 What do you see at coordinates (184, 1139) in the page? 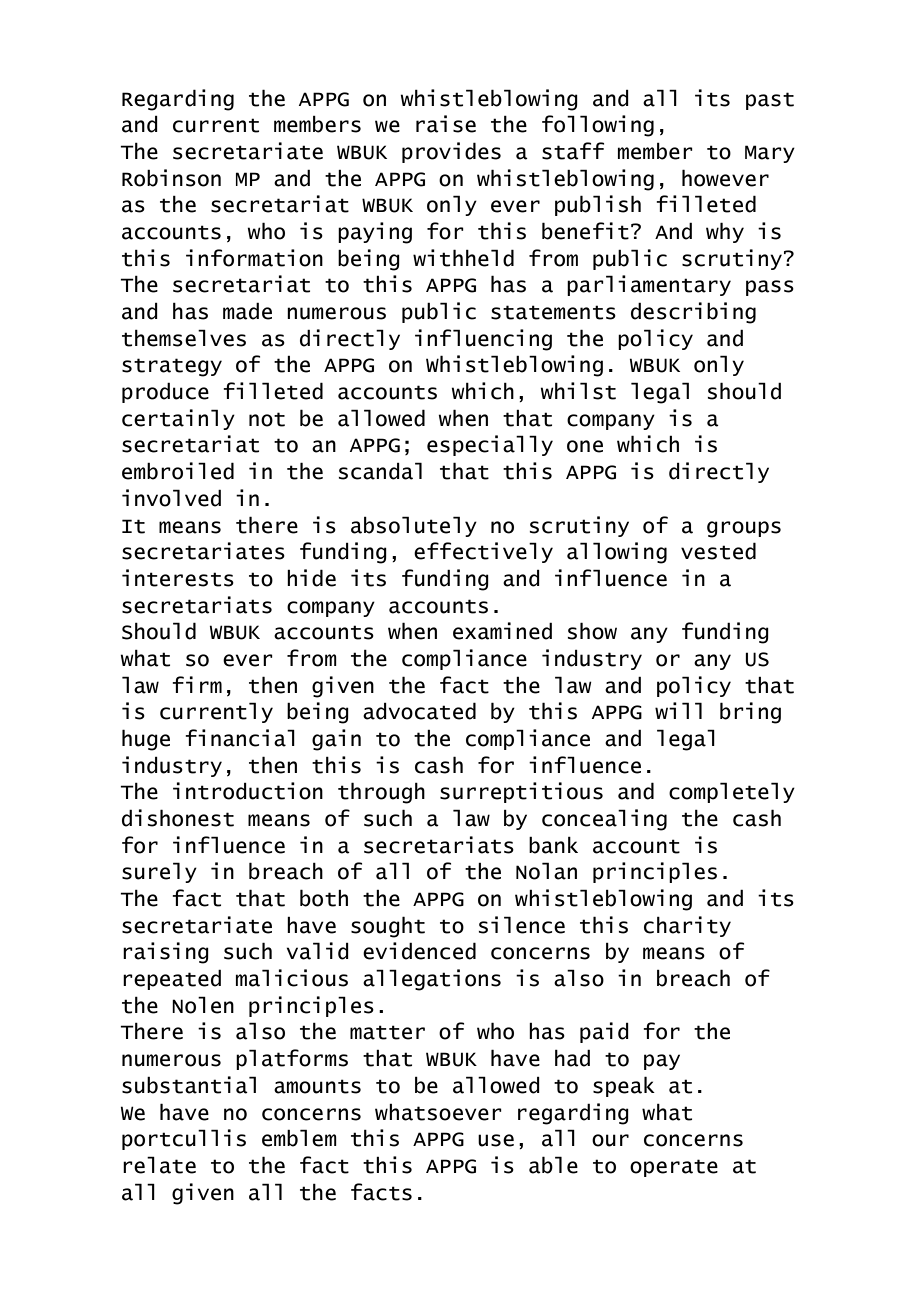
I see `portcullis` at bounding box center [184, 1139].
